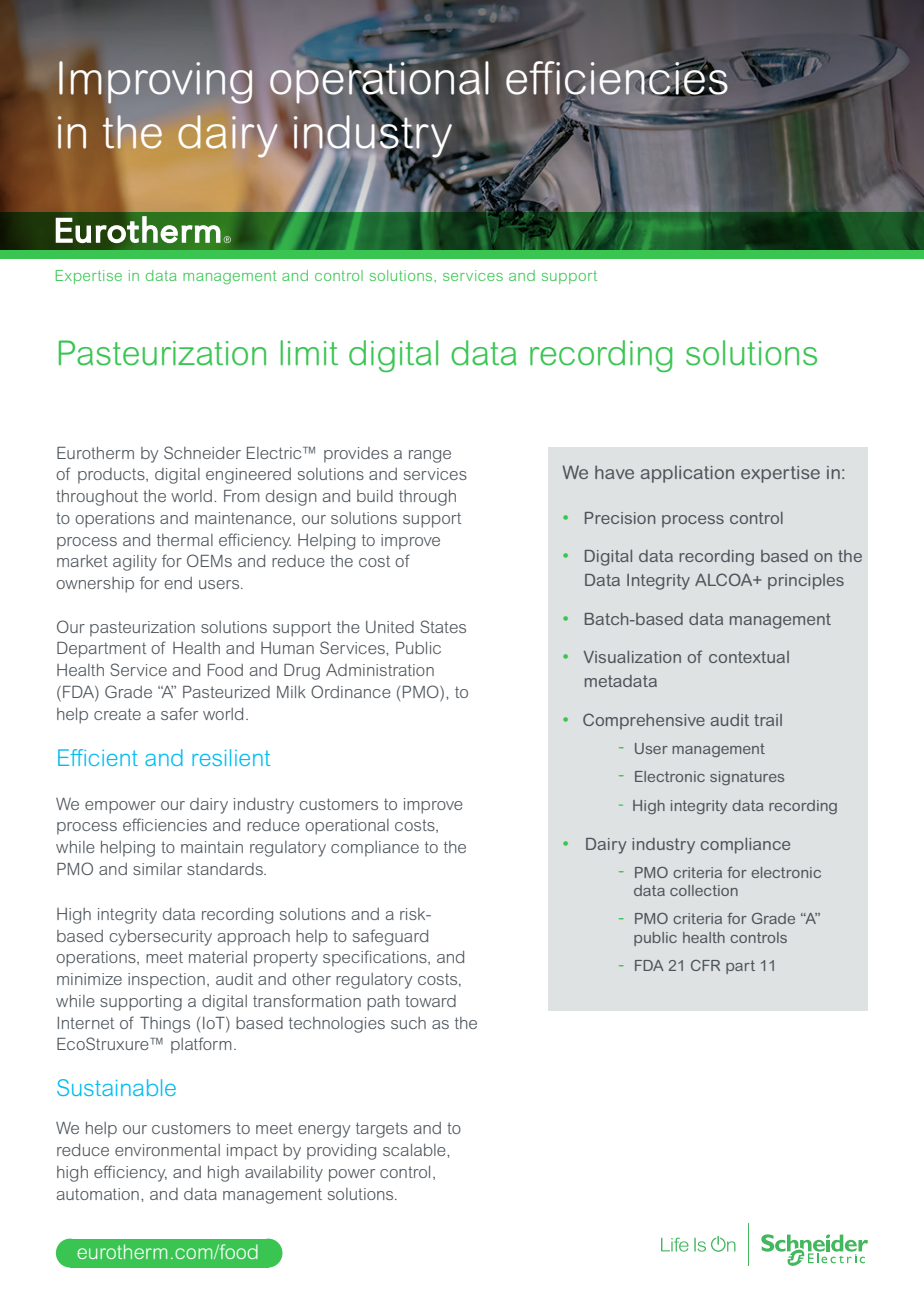 The image size is (924, 1308). What do you see at coordinates (155, 81) in the screenshot?
I see `Improving` at bounding box center [155, 81].
